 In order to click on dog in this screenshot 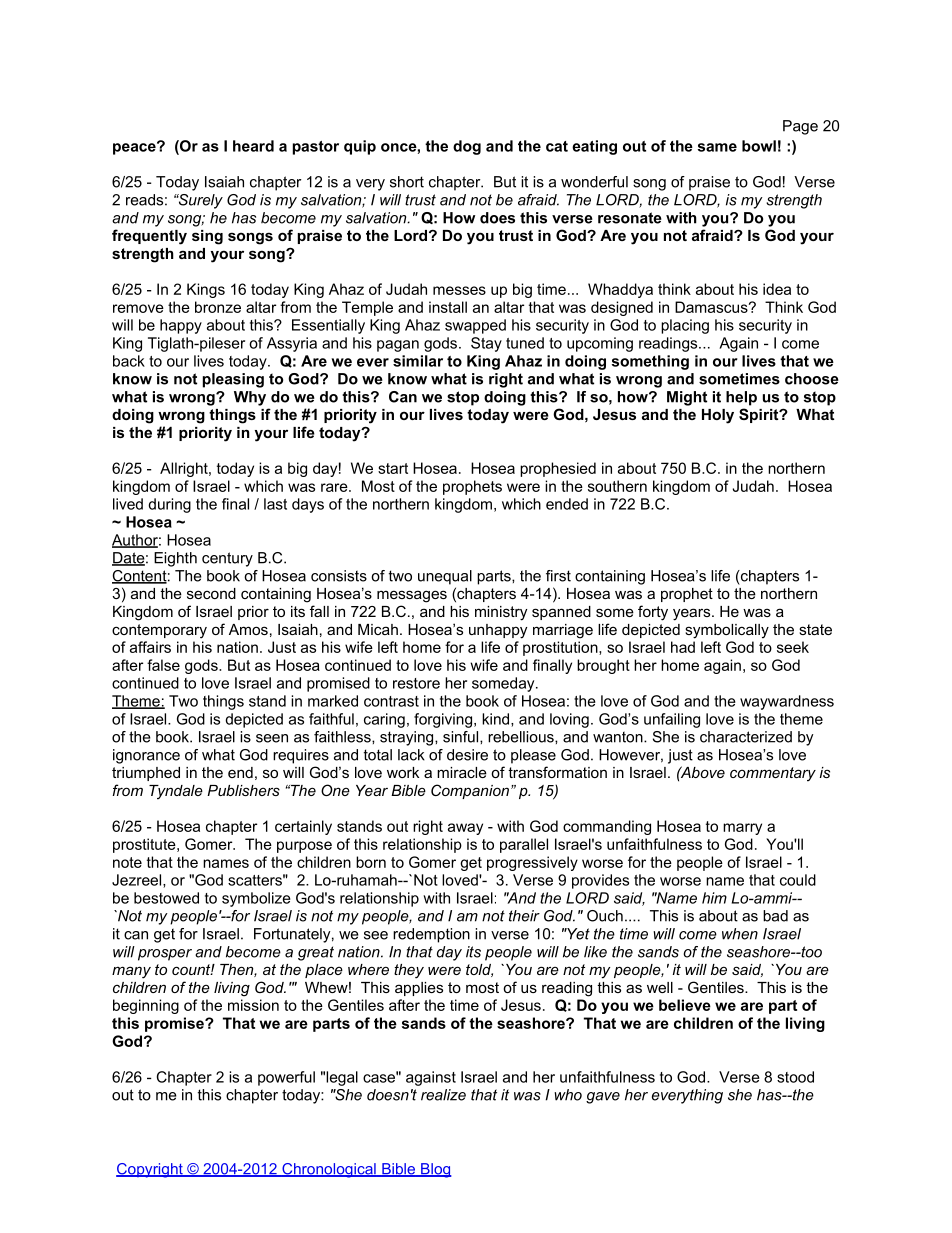, I will do `click(467, 147)`.
